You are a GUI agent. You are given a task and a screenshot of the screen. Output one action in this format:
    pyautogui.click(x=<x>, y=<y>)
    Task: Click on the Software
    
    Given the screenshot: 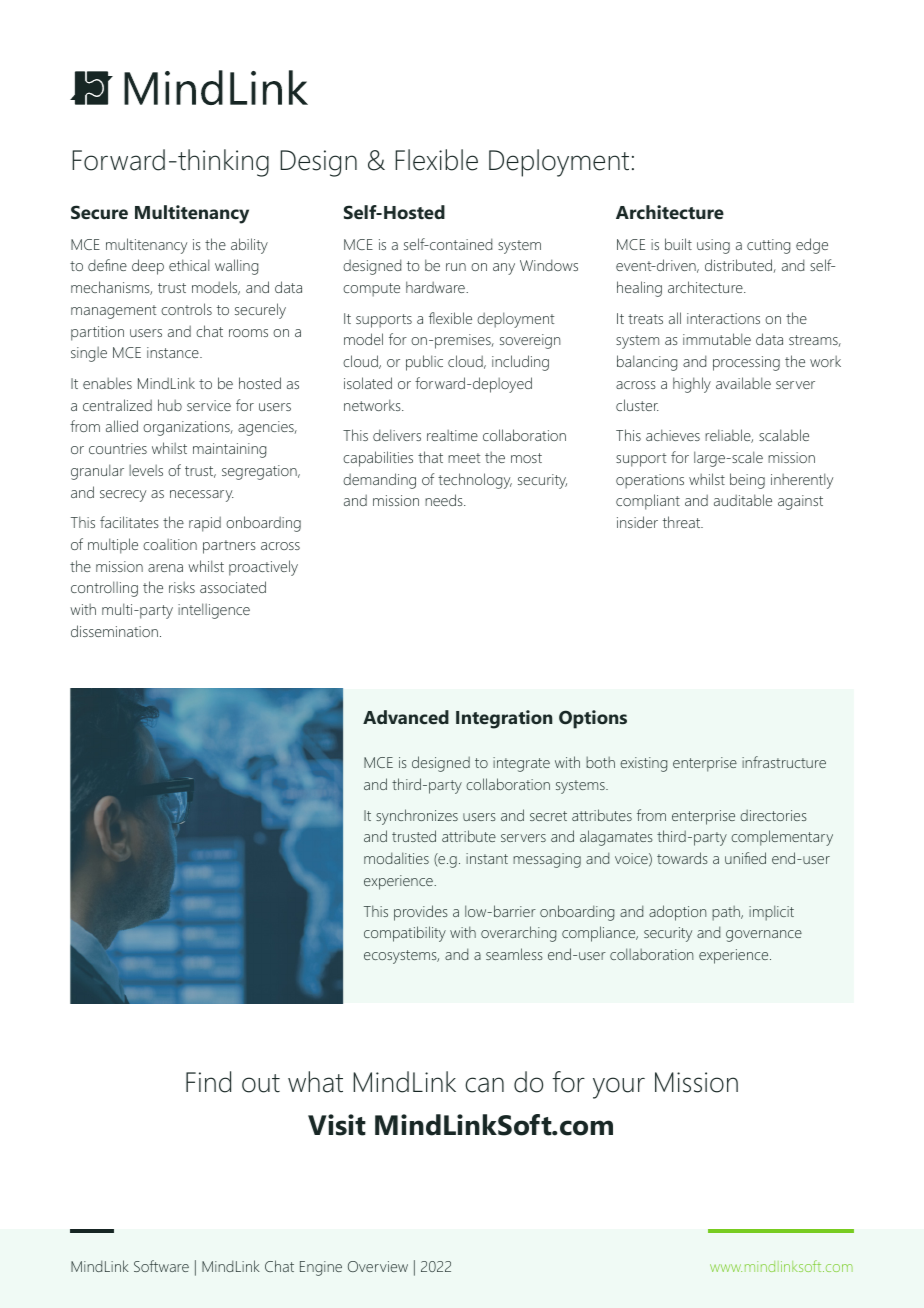 What is the action you would take?
    pyautogui.click(x=161, y=1266)
